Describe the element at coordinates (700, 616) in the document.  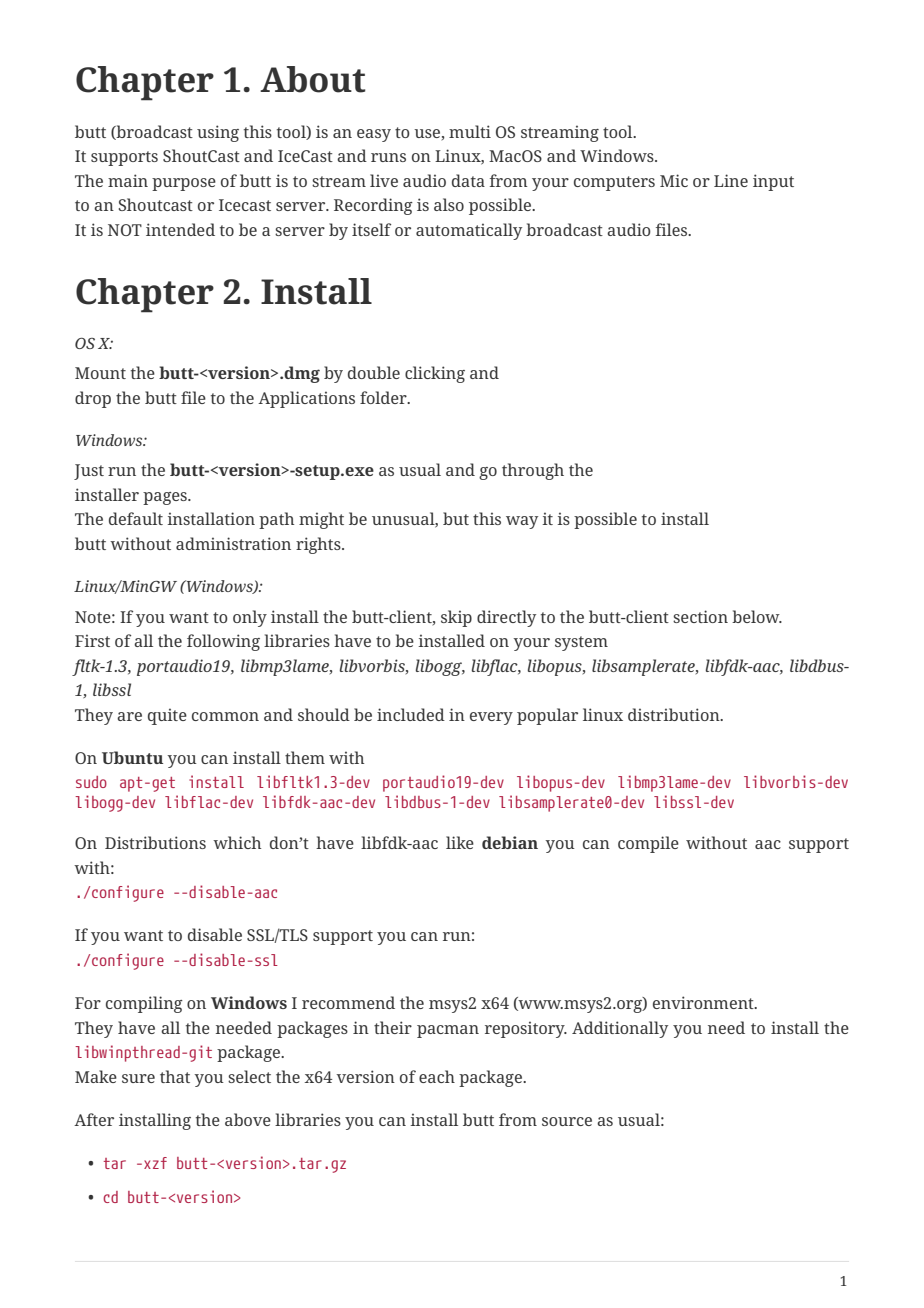
I see `section` at that location.
